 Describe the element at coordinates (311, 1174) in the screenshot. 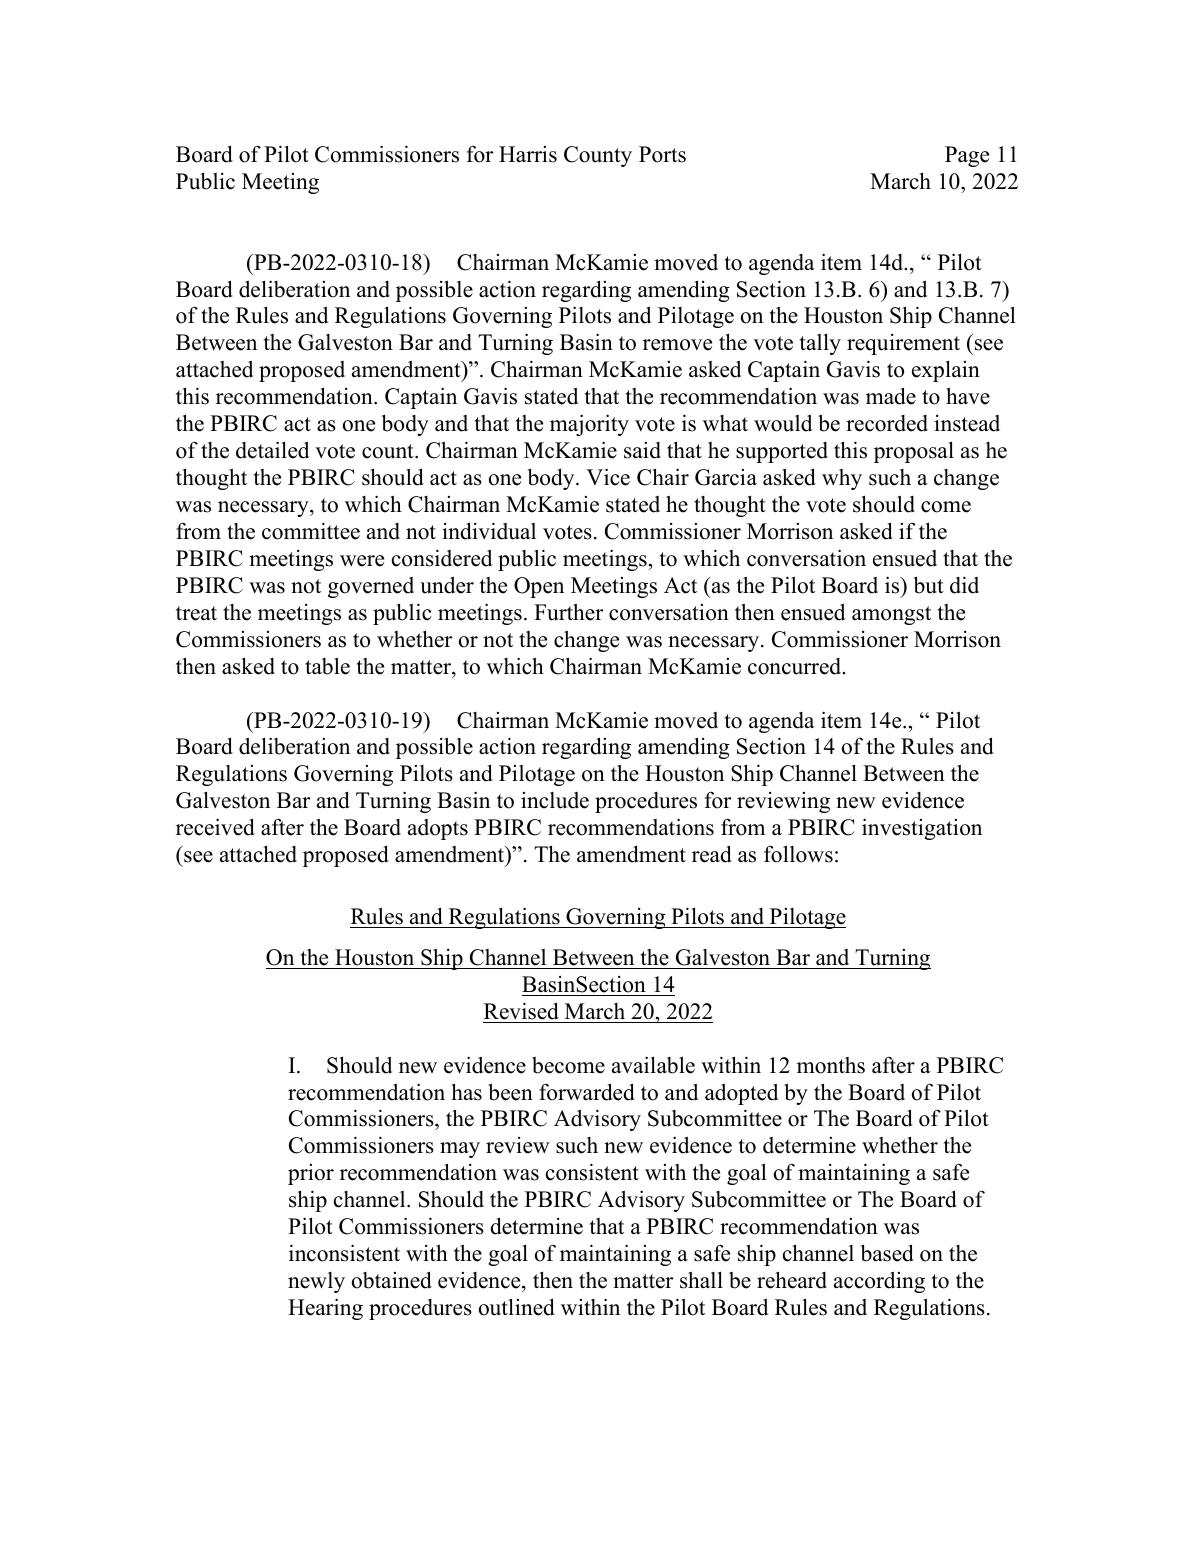

I see `prior` at that location.
